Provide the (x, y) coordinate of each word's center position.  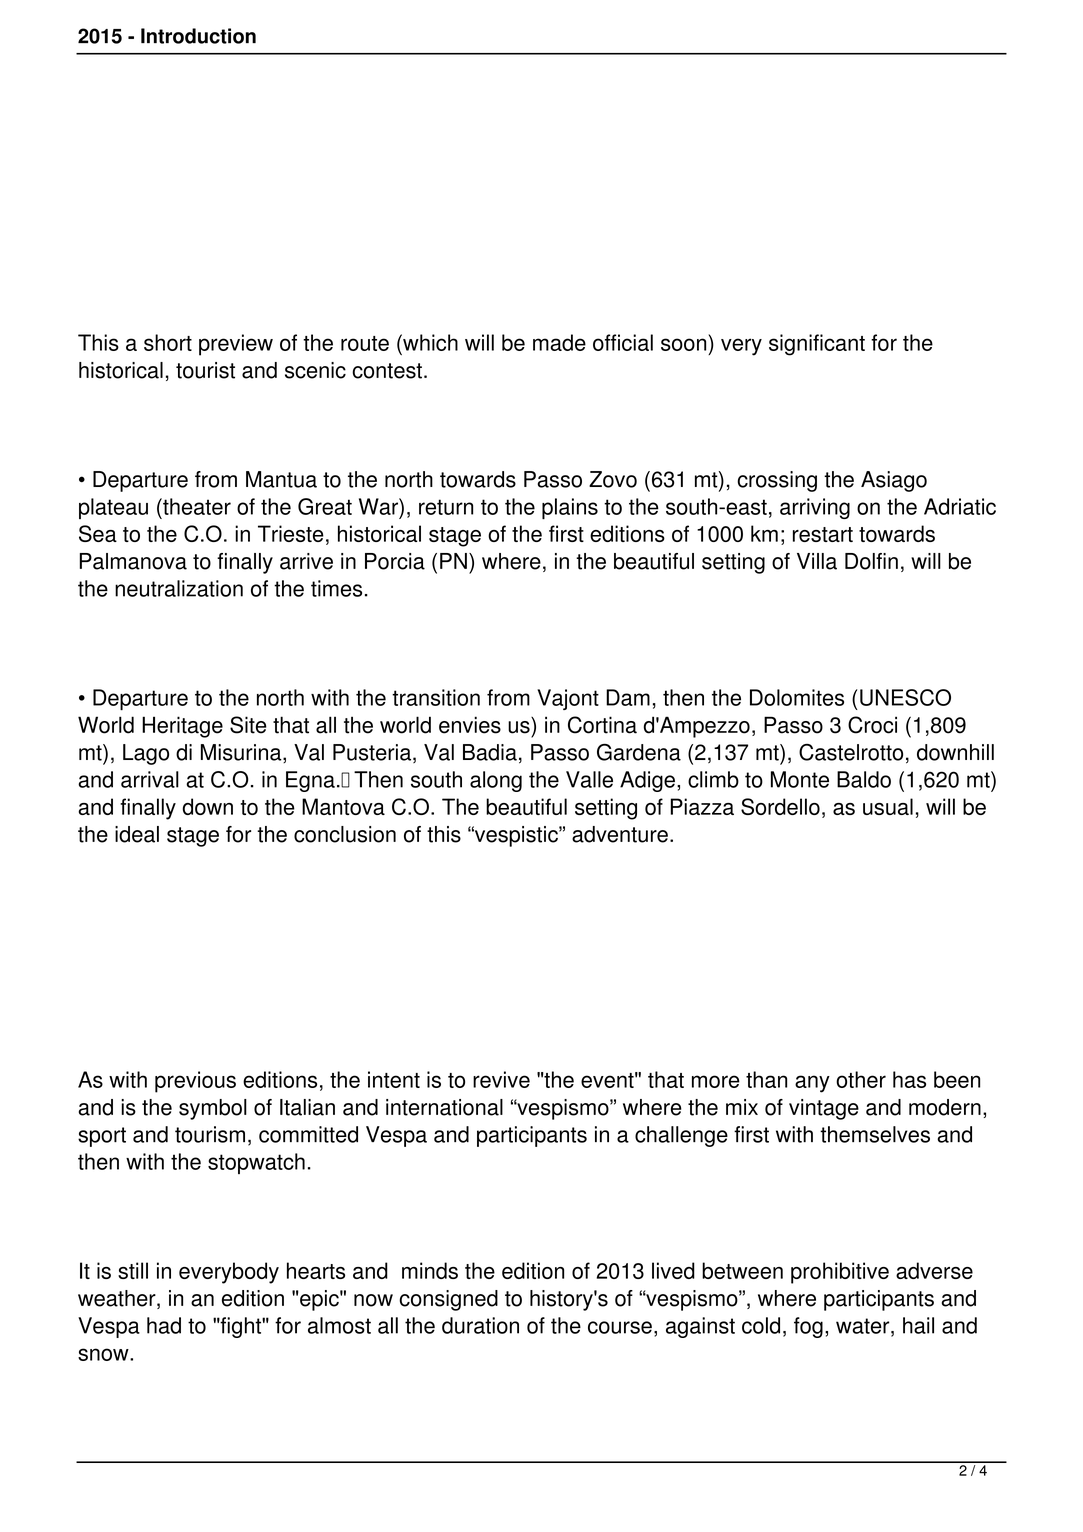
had (164, 1325)
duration (480, 1325)
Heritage (182, 727)
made (559, 342)
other (861, 1079)
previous (195, 1082)
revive (501, 1079)
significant (817, 345)
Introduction (198, 36)
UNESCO (905, 697)
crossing (777, 481)
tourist (205, 370)
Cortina (602, 725)
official (623, 342)
